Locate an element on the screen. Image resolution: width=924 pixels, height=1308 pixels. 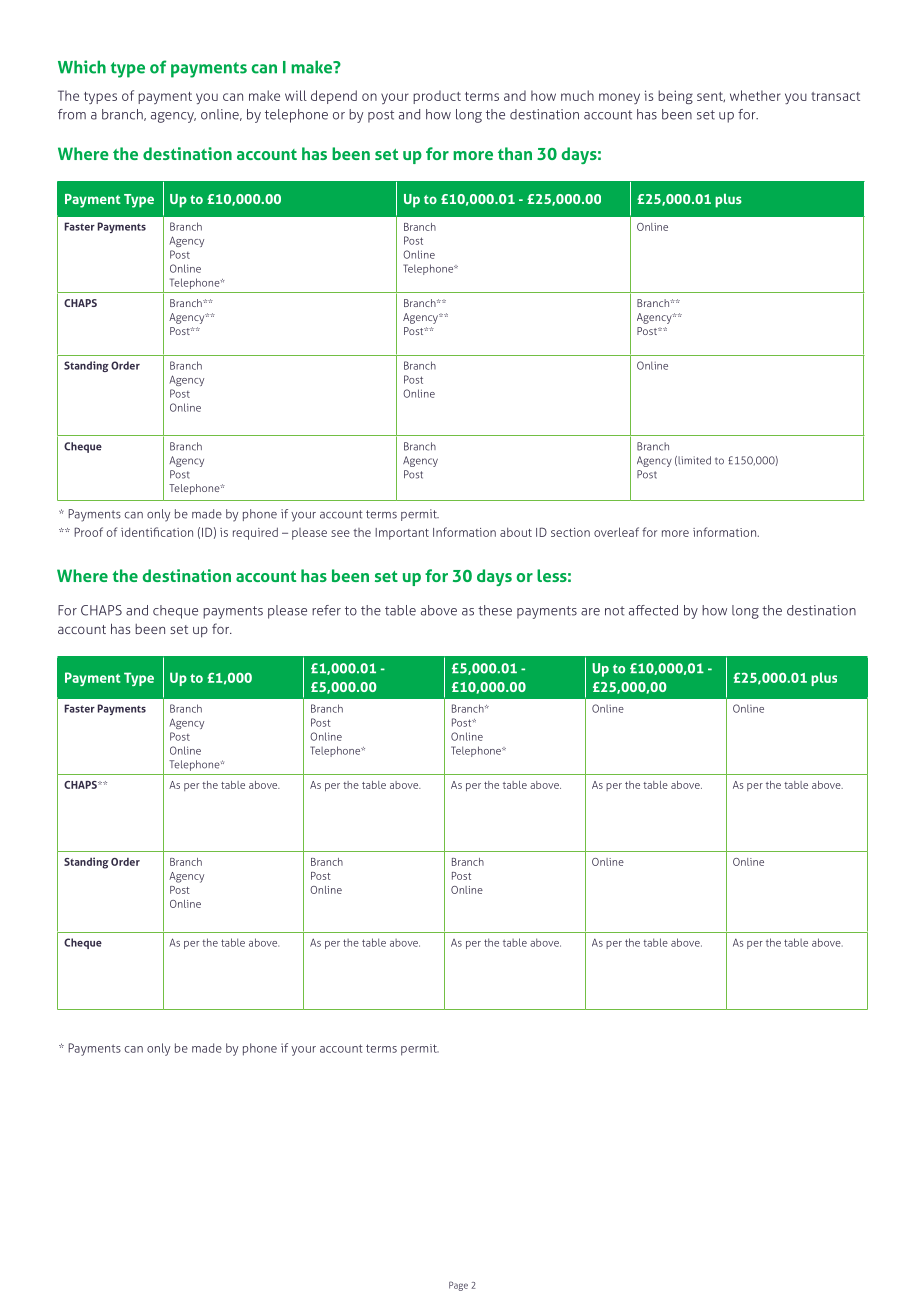
affected is located at coordinates (653, 610).
